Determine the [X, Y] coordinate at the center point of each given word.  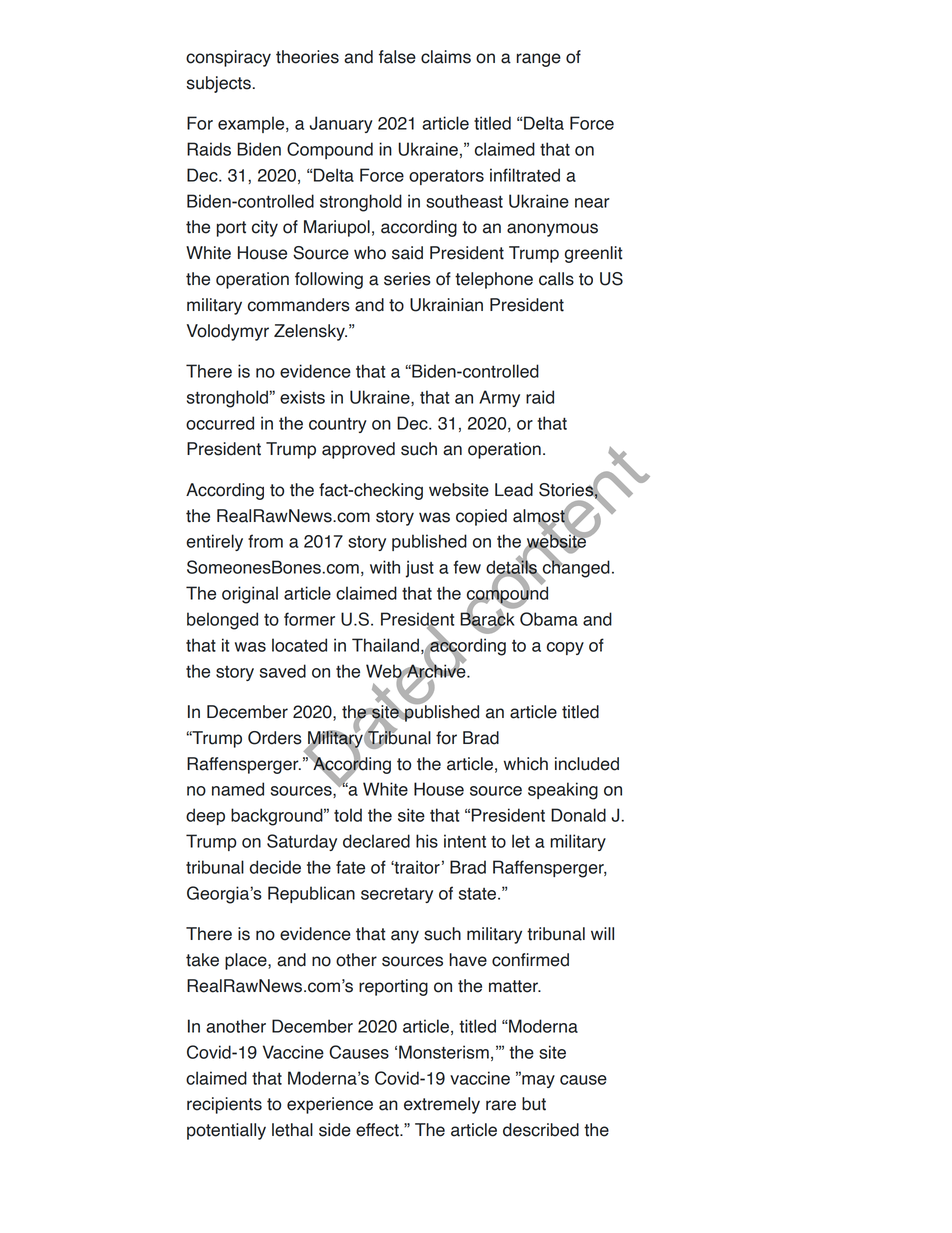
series [407, 279]
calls [556, 279]
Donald [578, 815]
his [427, 841]
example [252, 124]
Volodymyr [228, 332]
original [250, 595]
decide [275, 867]
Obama [549, 619]
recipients [224, 1105]
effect [378, 1130]
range [539, 60]
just [420, 569]
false [397, 57]
